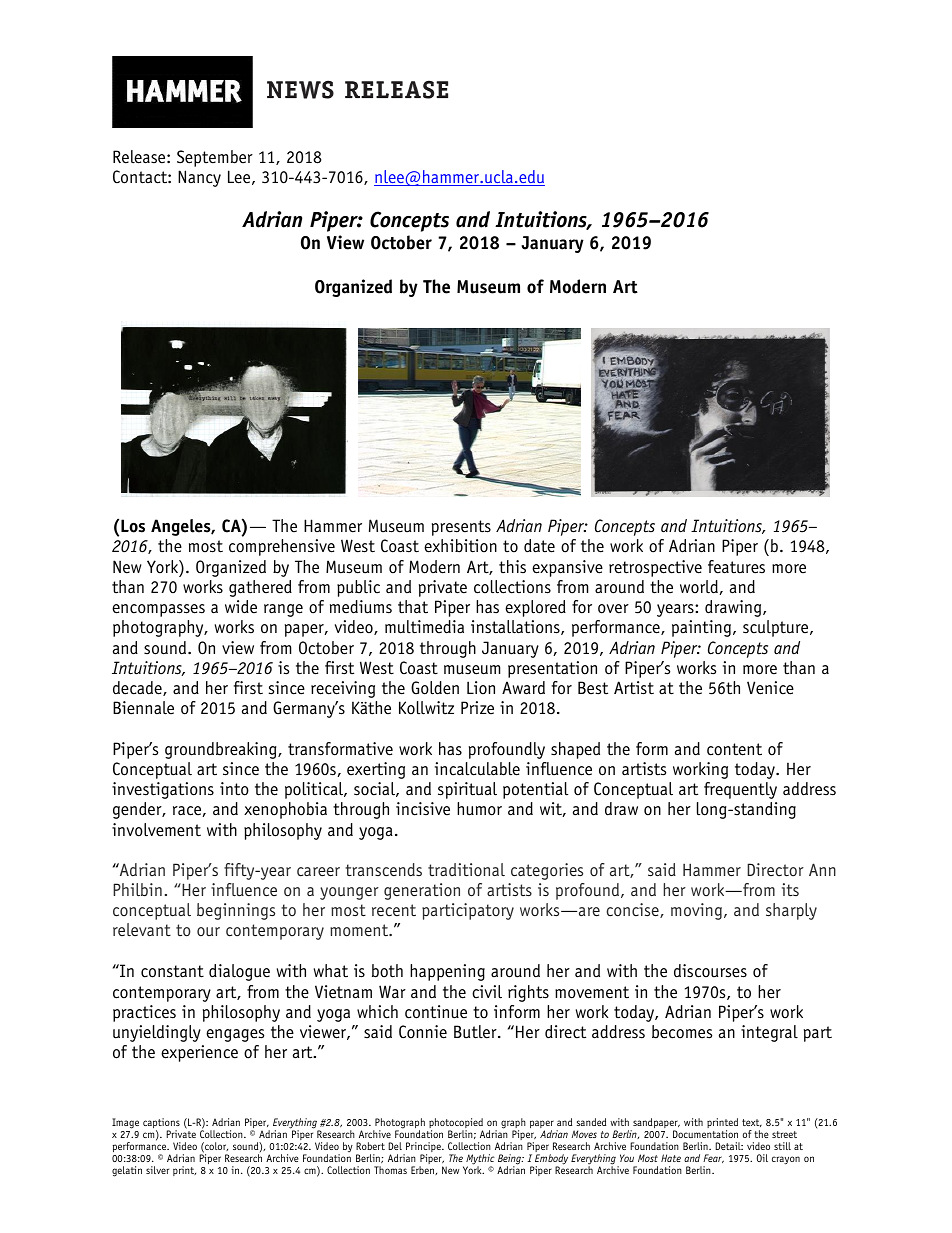 This image has width=952, height=1233. I want to click on Nancy, so click(199, 178).
